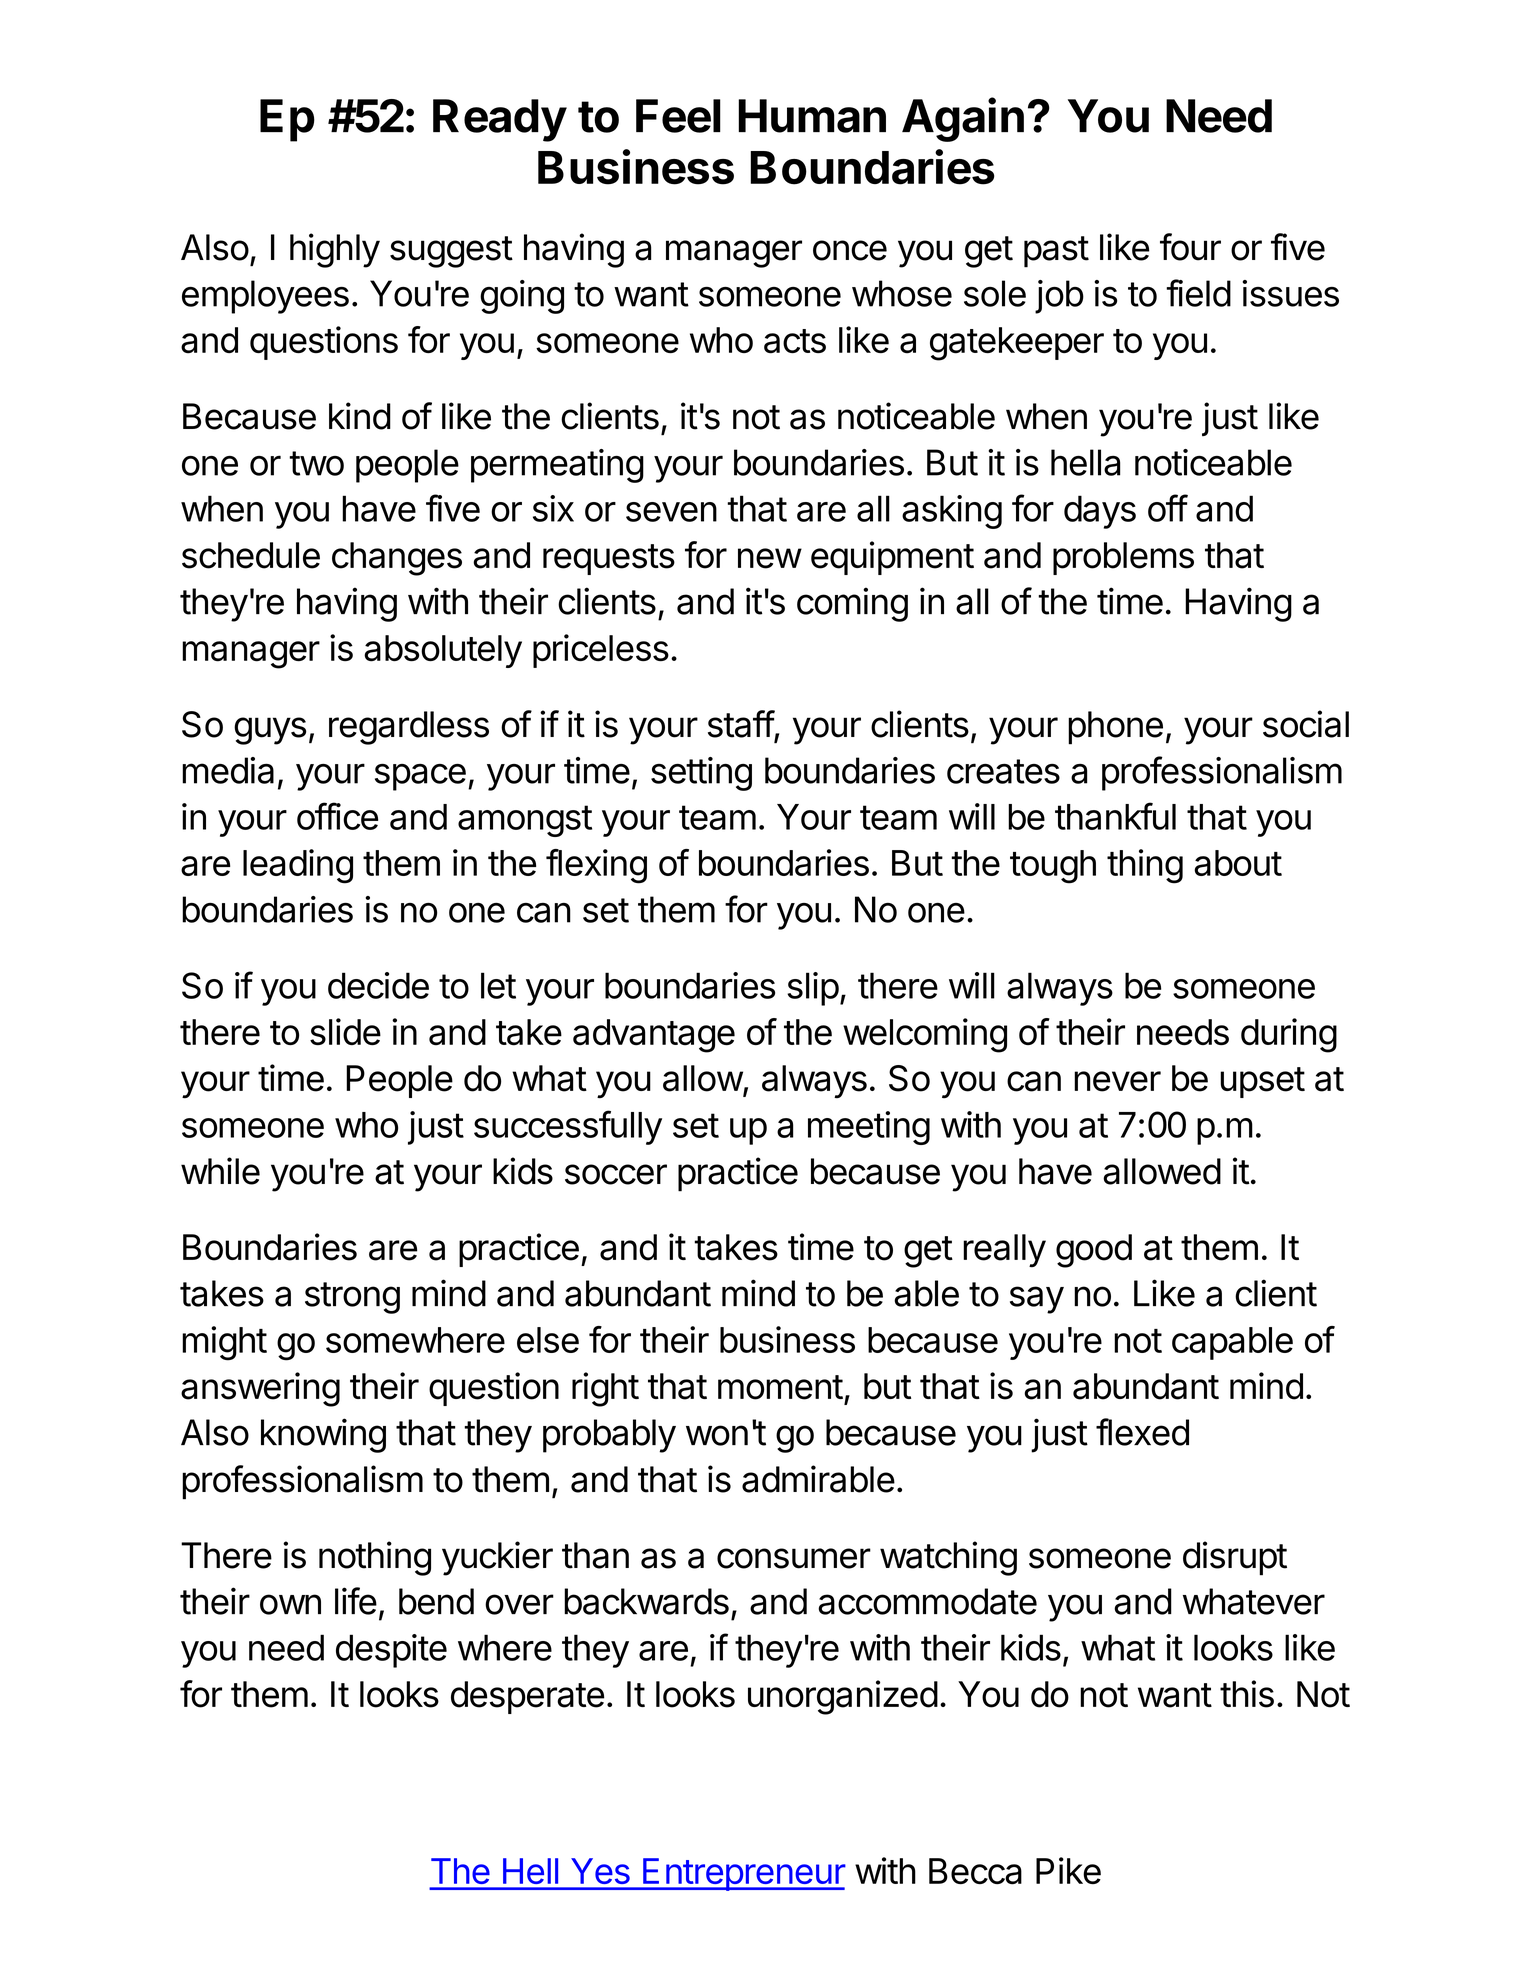 Image resolution: width=1531 pixels, height=1981 pixels. I want to click on Human, so click(812, 116).
